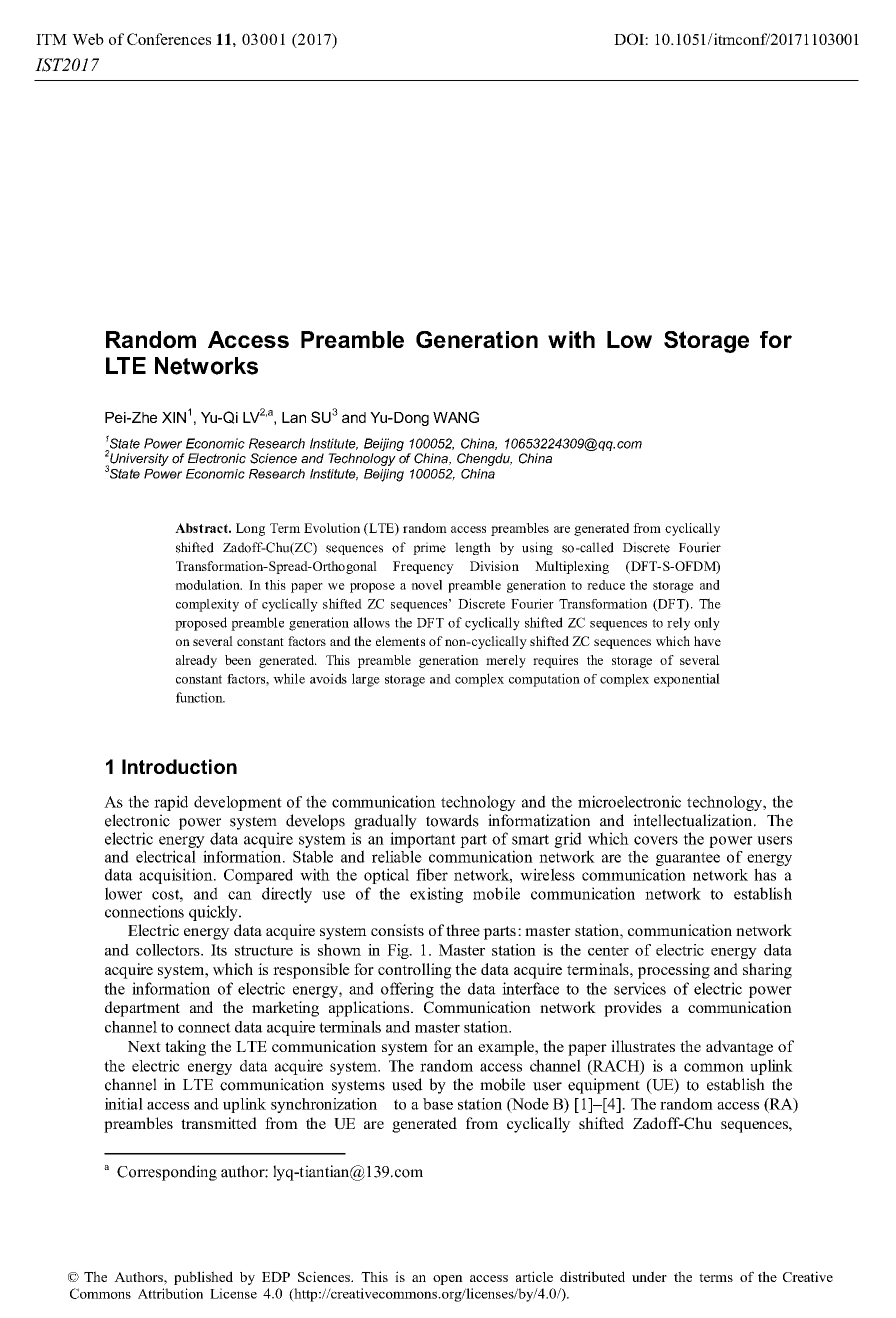 The height and width of the screenshot is (1318, 896). Describe the element at coordinates (687, 680) in the screenshot. I see `exponential` at that location.
